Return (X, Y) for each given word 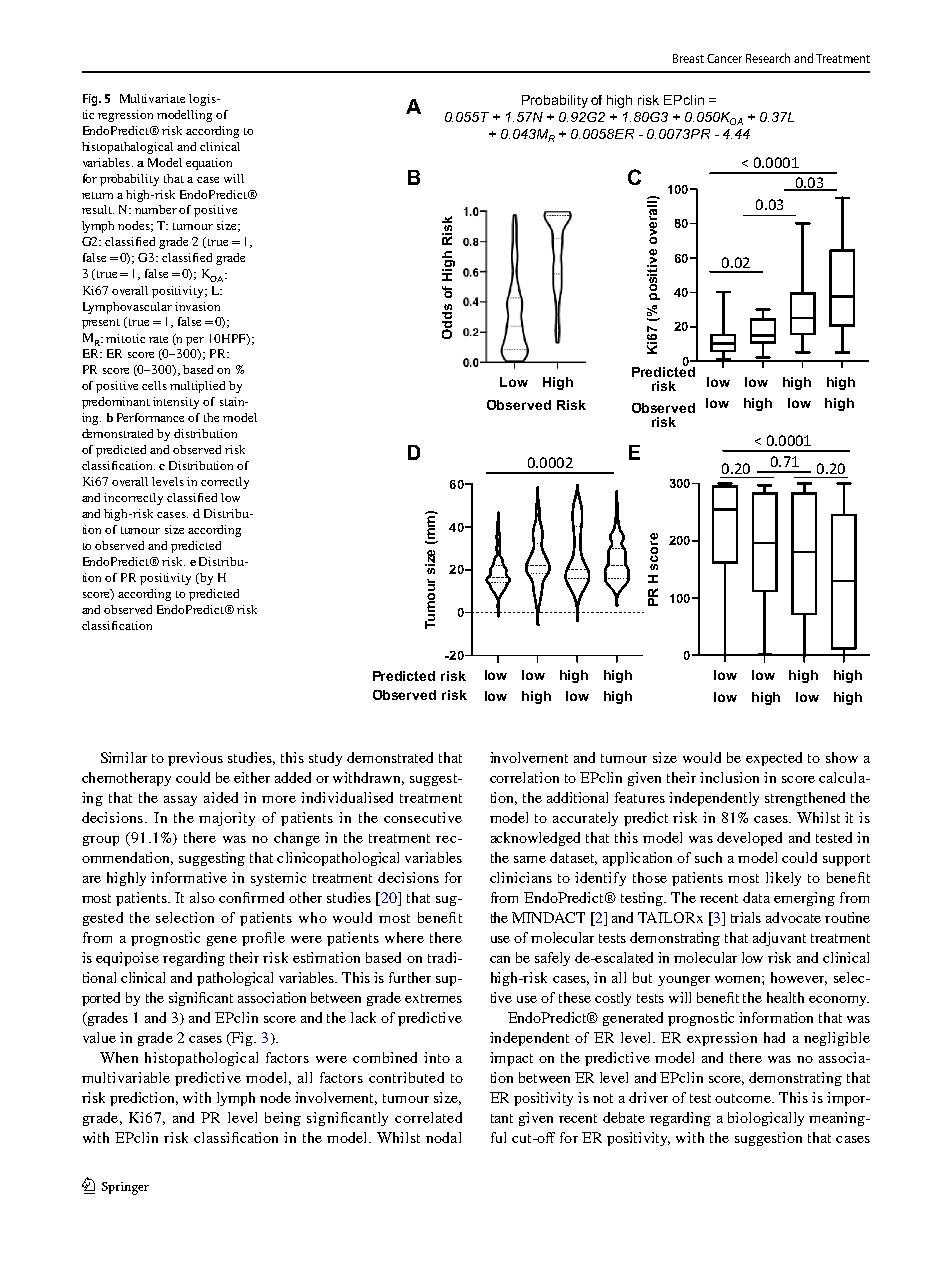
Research (768, 58)
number (156, 209)
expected (774, 759)
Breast (688, 58)
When (119, 1057)
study (325, 759)
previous (195, 759)
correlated (428, 1117)
